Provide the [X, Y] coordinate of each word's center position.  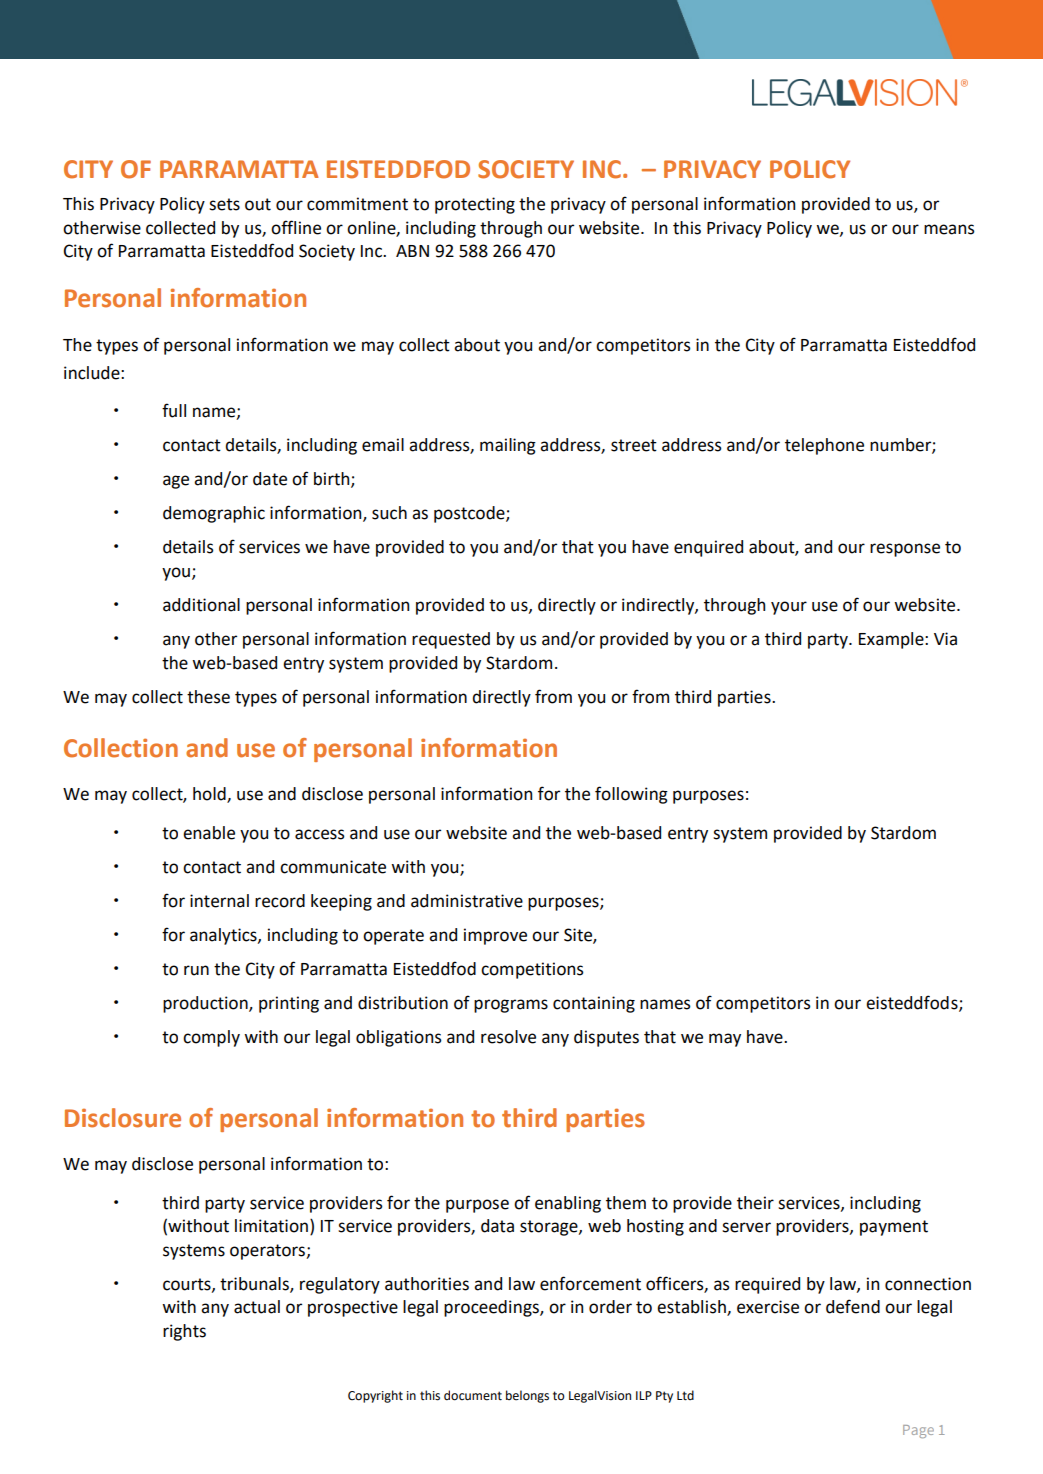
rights [184, 1332]
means [949, 229]
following [631, 795]
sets [224, 204]
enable [209, 833]
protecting [475, 205]
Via [945, 639]
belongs [527, 1396]
